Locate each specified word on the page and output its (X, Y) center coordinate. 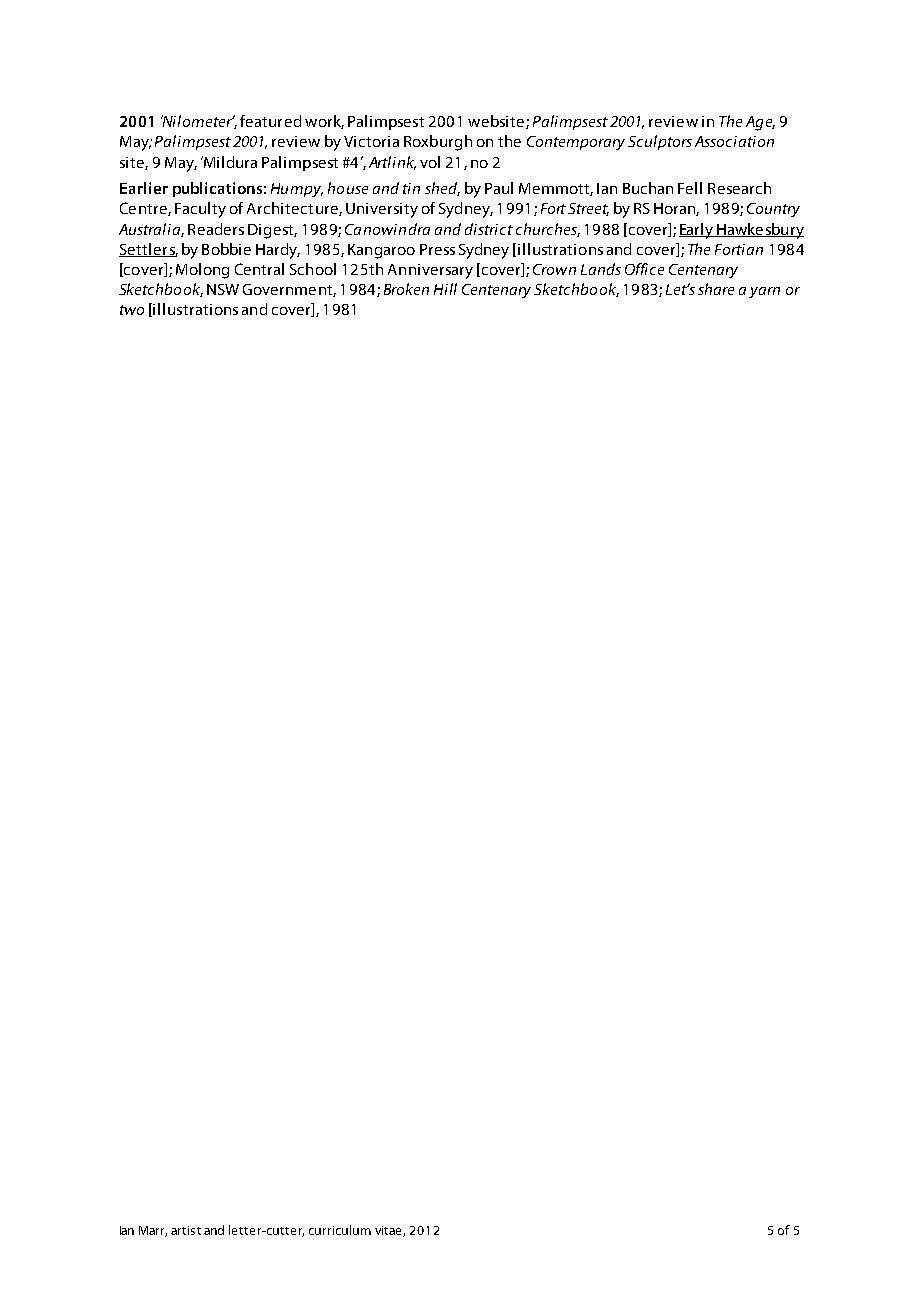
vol (430, 162)
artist (186, 1230)
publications (217, 189)
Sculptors (660, 142)
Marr (153, 1231)
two (132, 310)
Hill (445, 289)
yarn (764, 292)
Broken (406, 289)
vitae (389, 1231)
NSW (223, 289)
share (716, 289)
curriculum (340, 1230)
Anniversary (430, 271)
